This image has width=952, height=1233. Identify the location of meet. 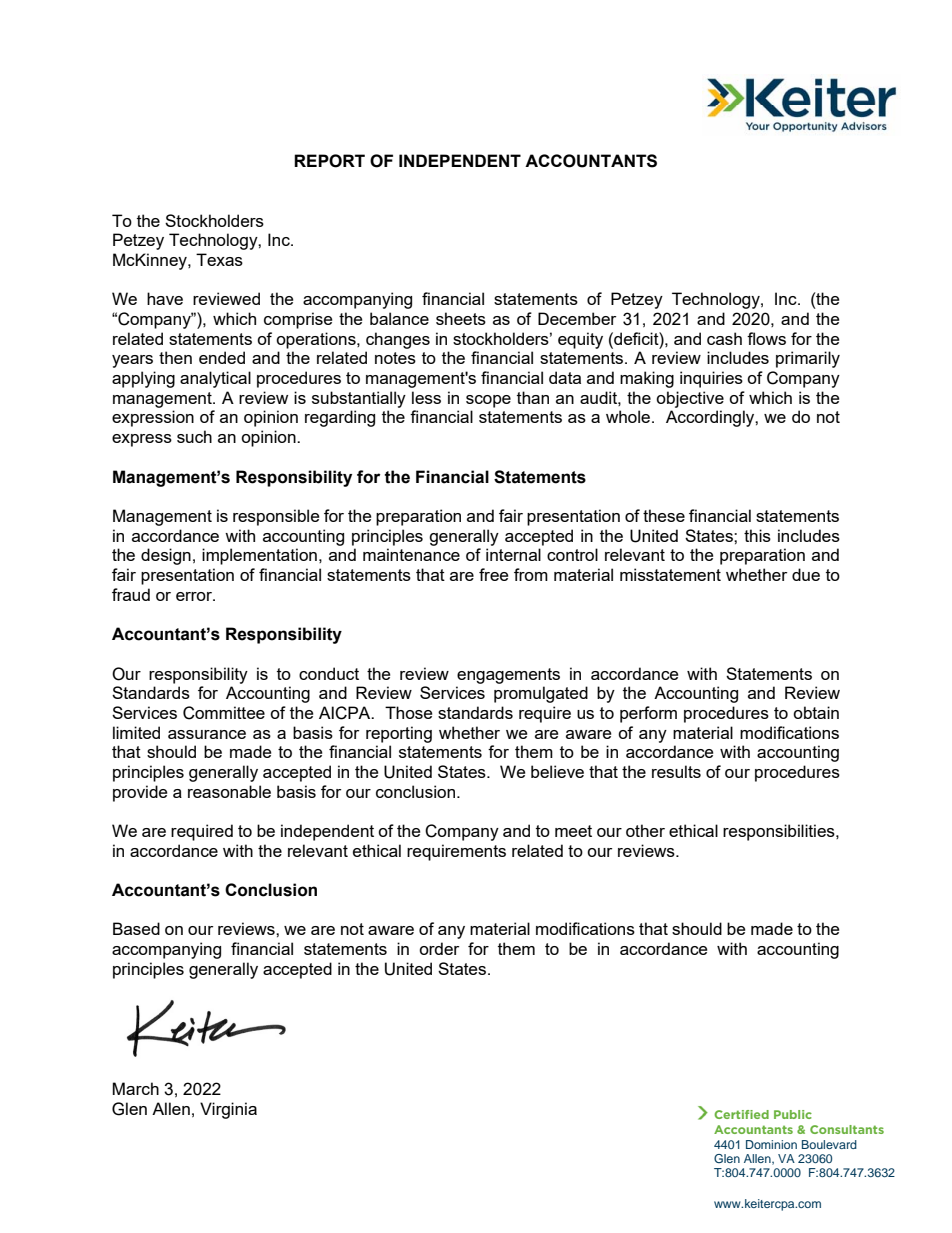
(573, 831).
